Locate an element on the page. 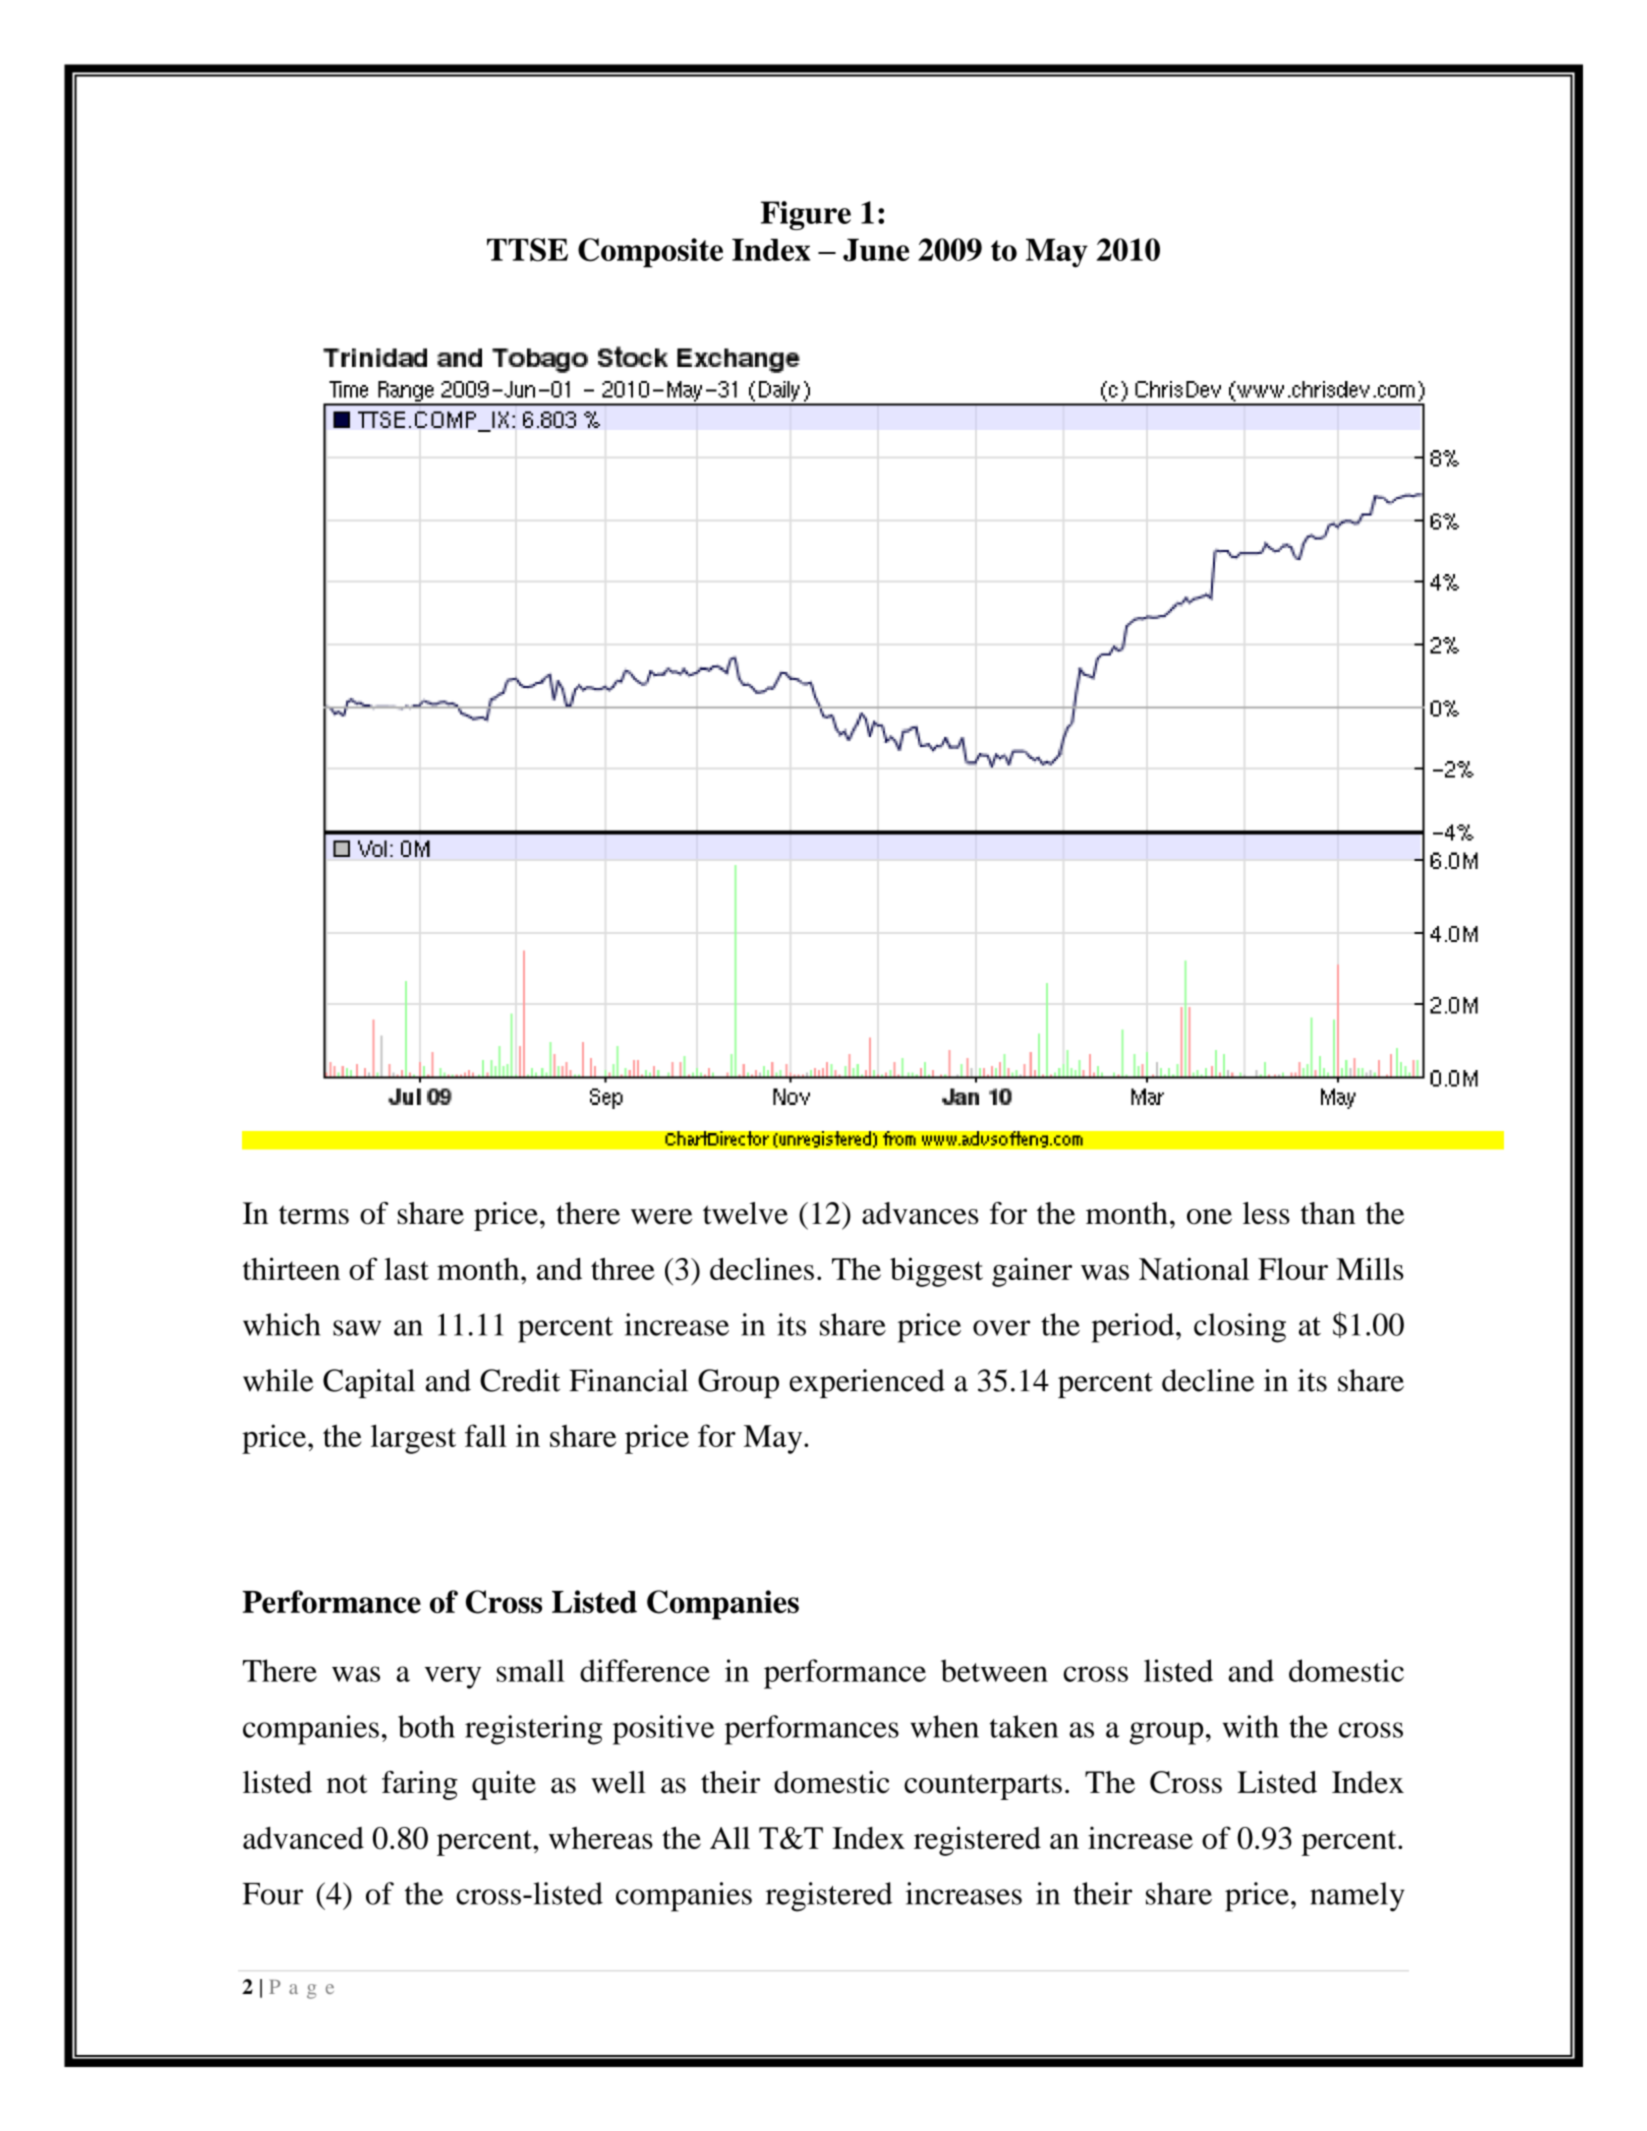 The width and height of the image is (1647, 2131). counterparts is located at coordinates (983, 1787).
